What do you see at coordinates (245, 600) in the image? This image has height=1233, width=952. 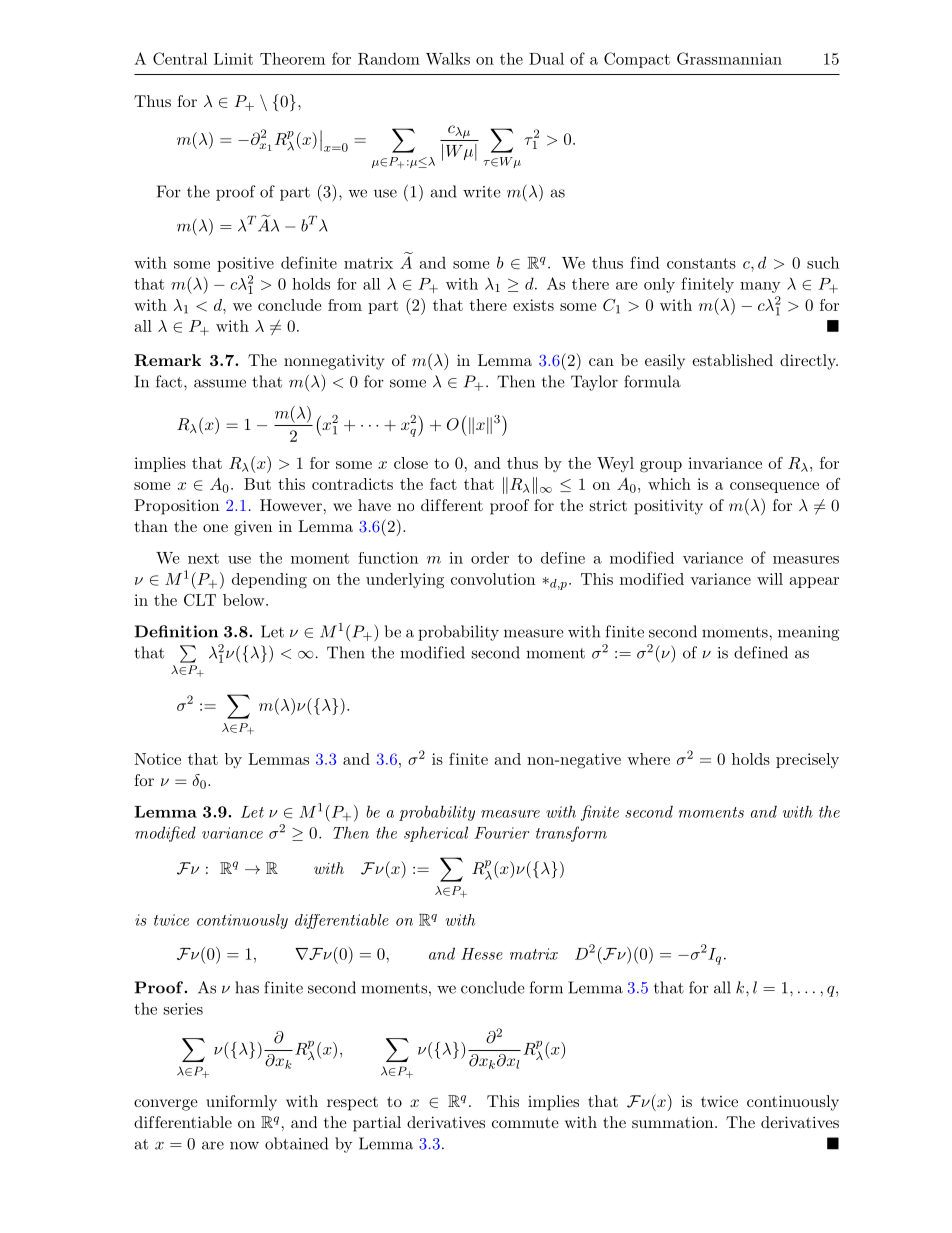 I see `below` at bounding box center [245, 600].
